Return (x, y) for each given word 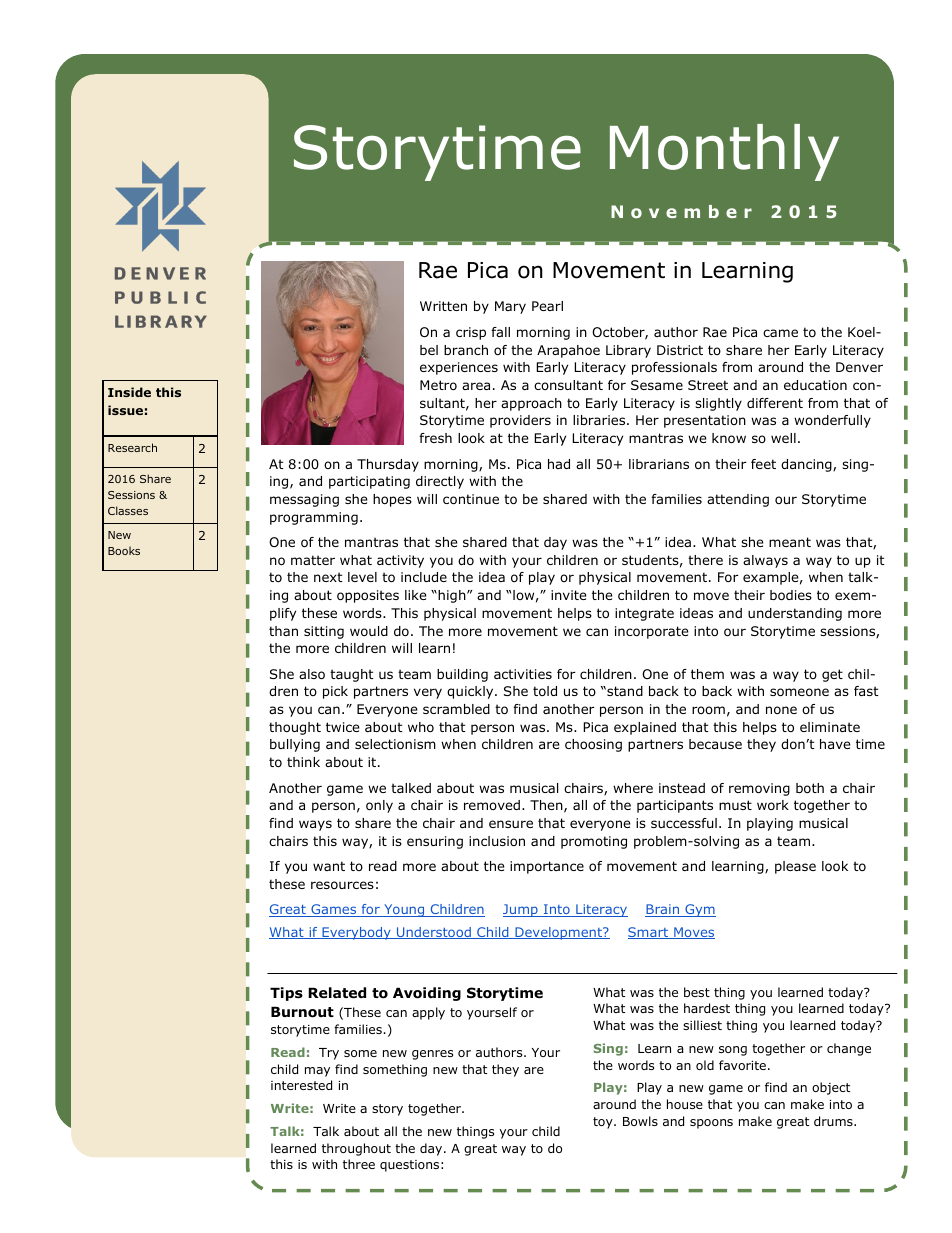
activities (523, 674)
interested (301, 1085)
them (707, 674)
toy (604, 1123)
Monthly (724, 152)
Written (443, 306)
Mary (510, 307)
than (283, 631)
